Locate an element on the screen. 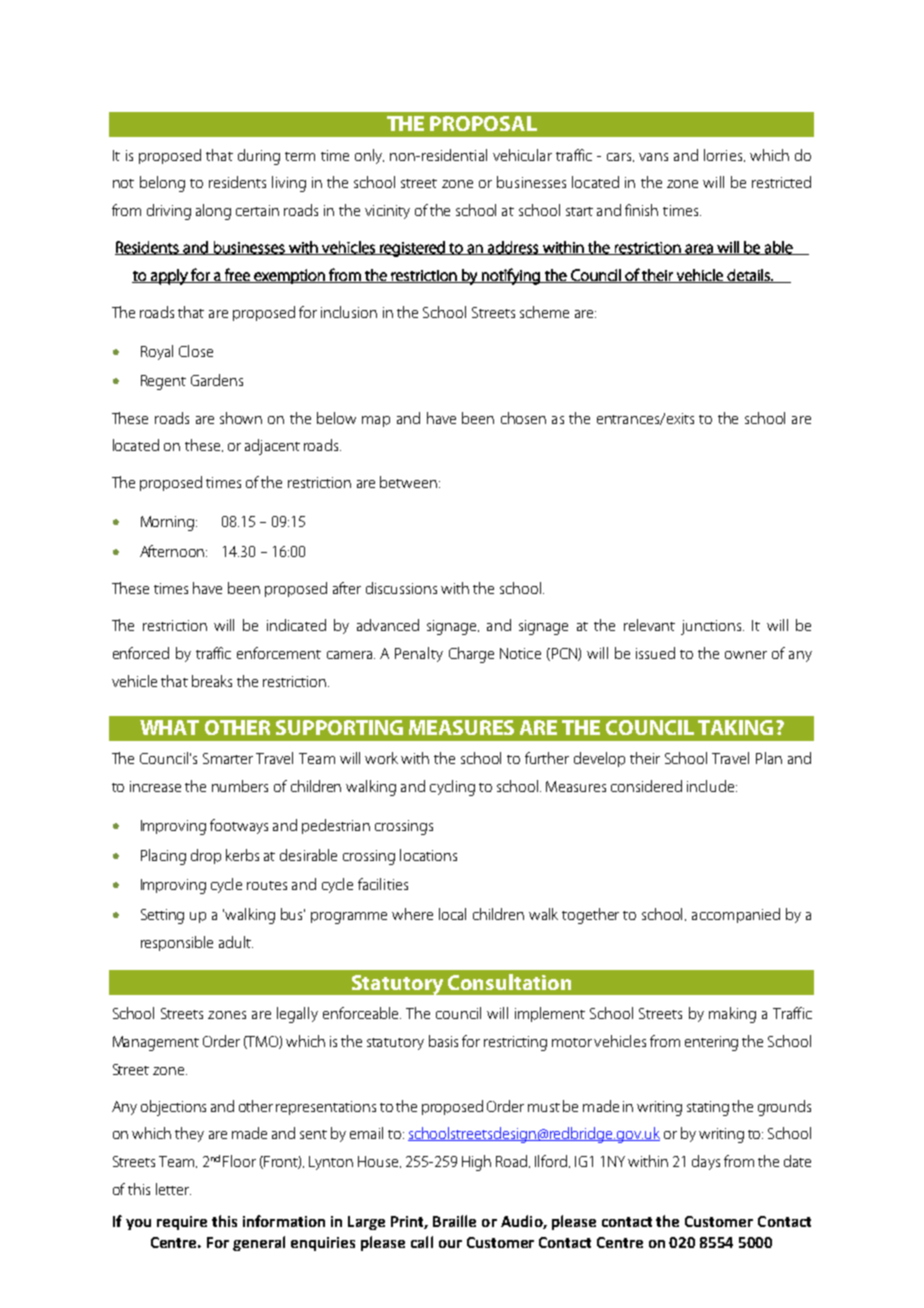 The height and width of the screenshot is (1308, 924). owner is located at coordinates (746, 655).
